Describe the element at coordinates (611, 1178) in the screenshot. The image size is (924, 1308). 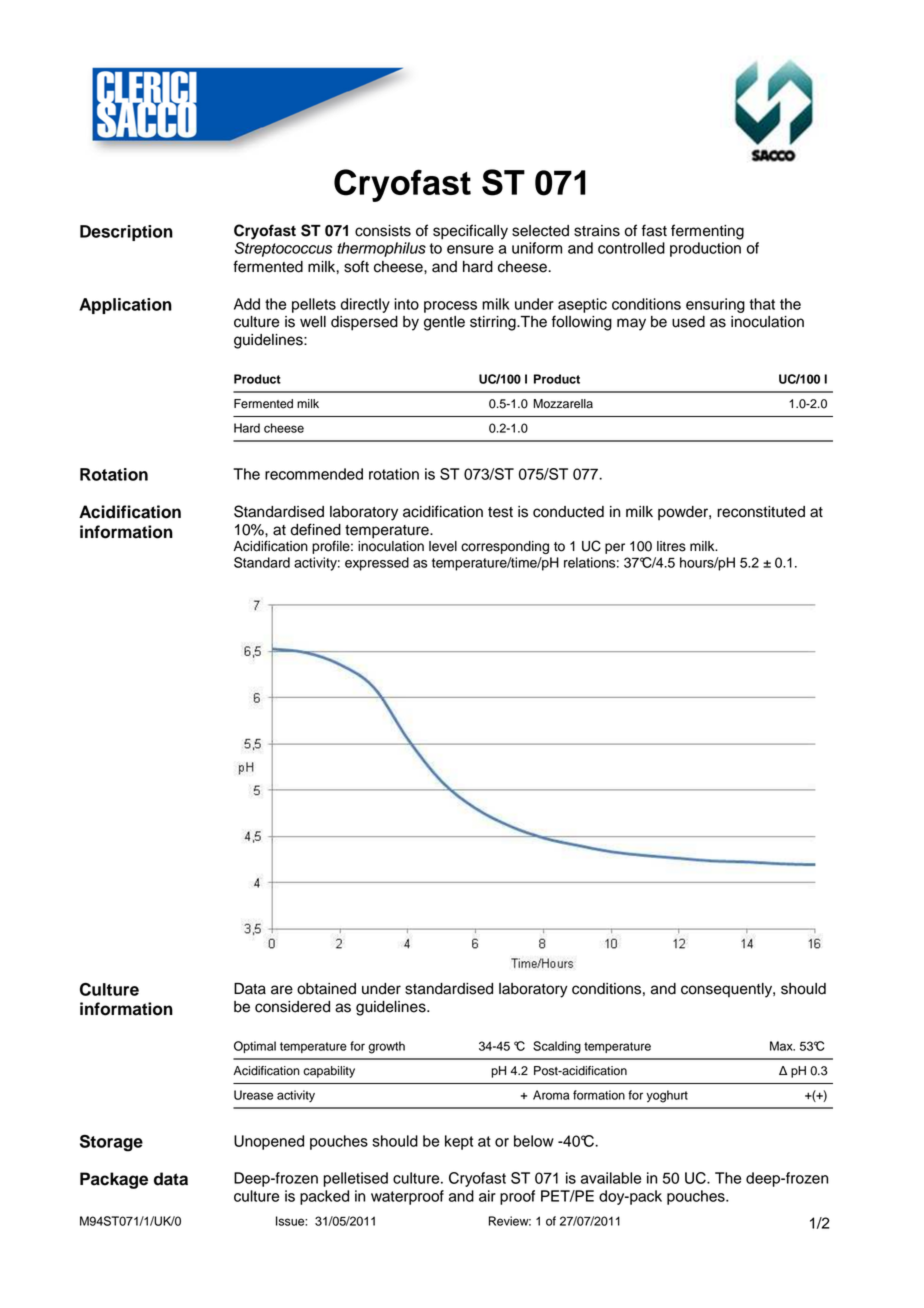
I see `available` at that location.
